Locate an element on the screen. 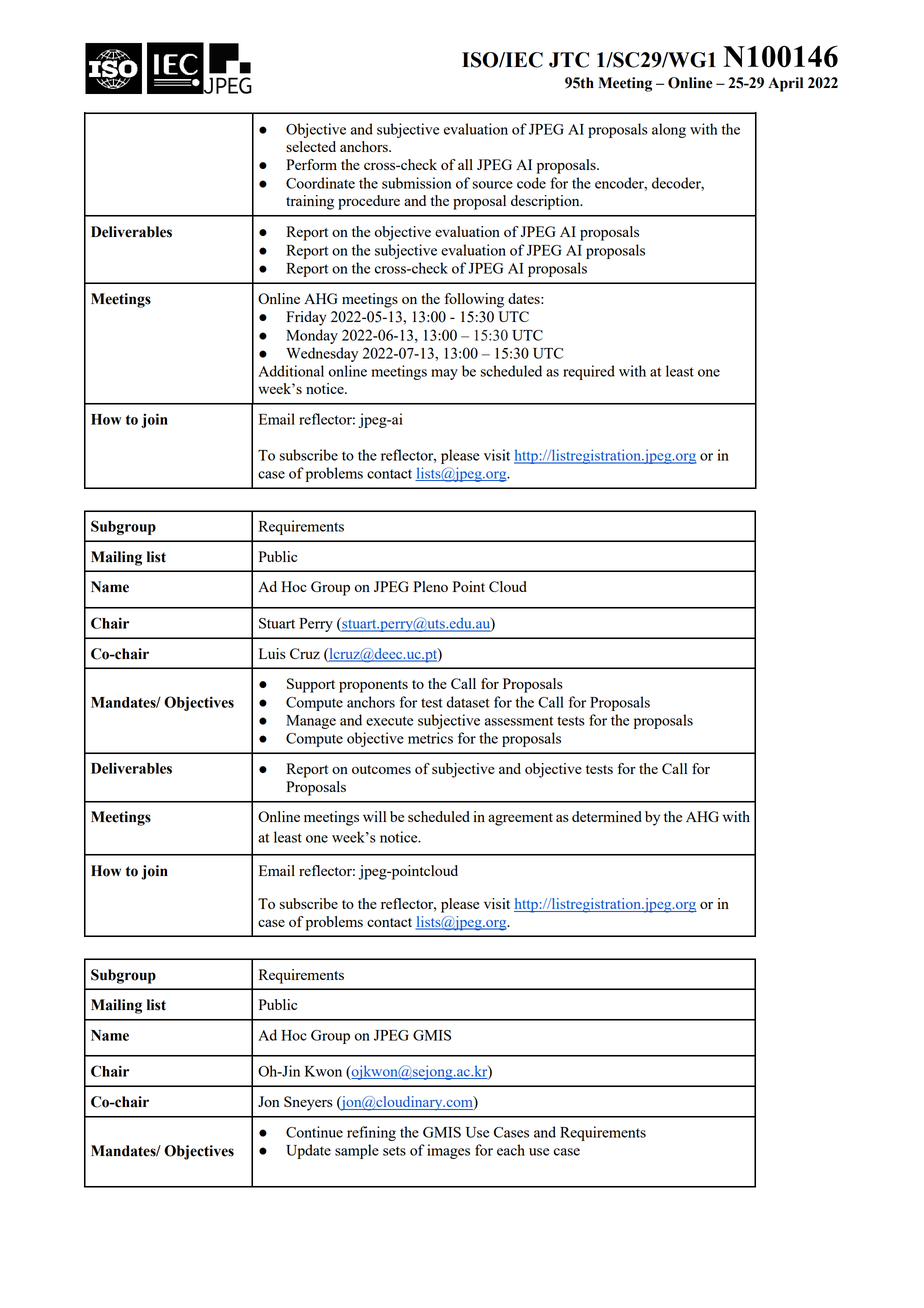 Image resolution: width=924 pixels, height=1308 pixels. Continue is located at coordinates (314, 1132).
